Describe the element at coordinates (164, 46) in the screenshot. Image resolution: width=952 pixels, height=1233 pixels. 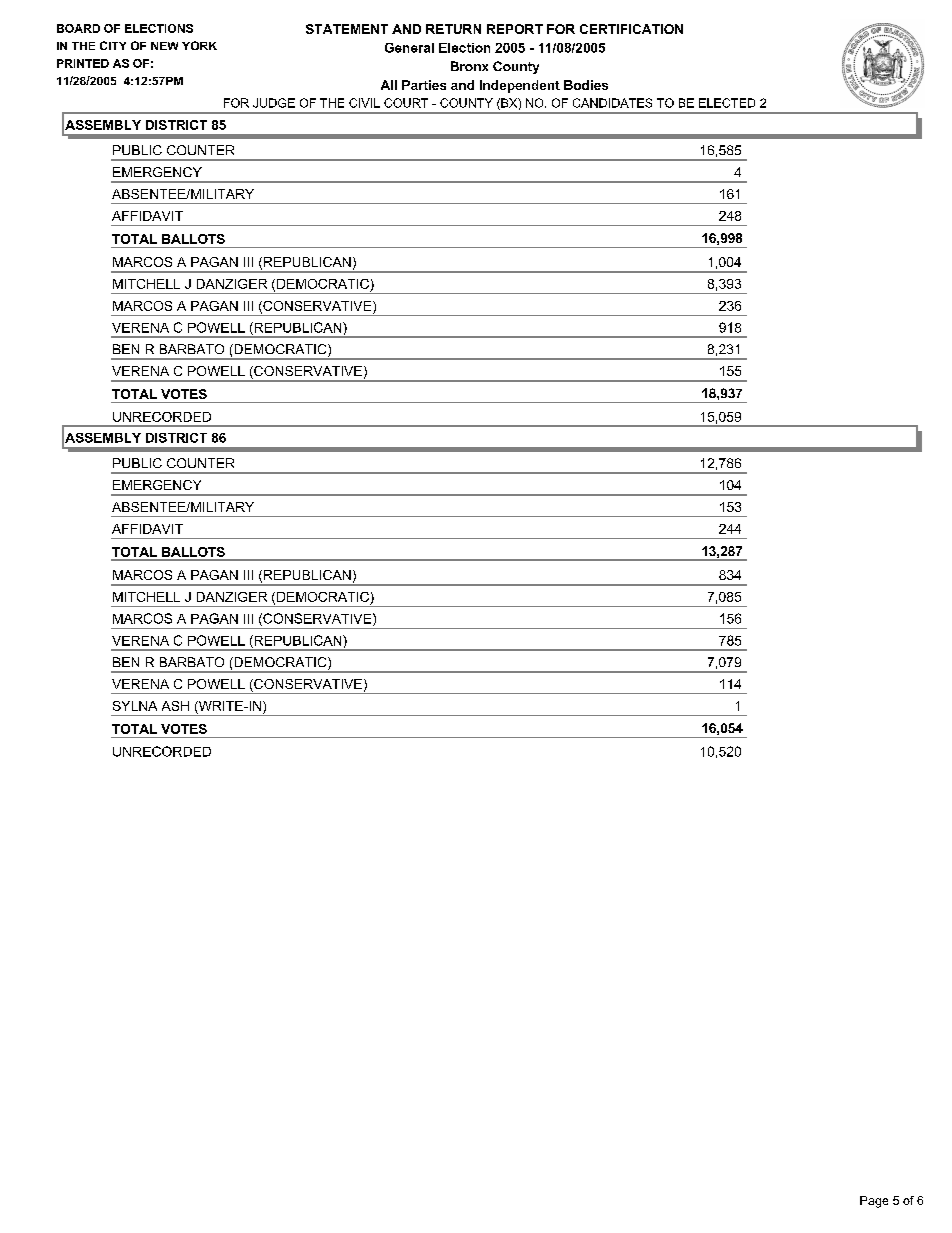
I see `NEW` at that location.
